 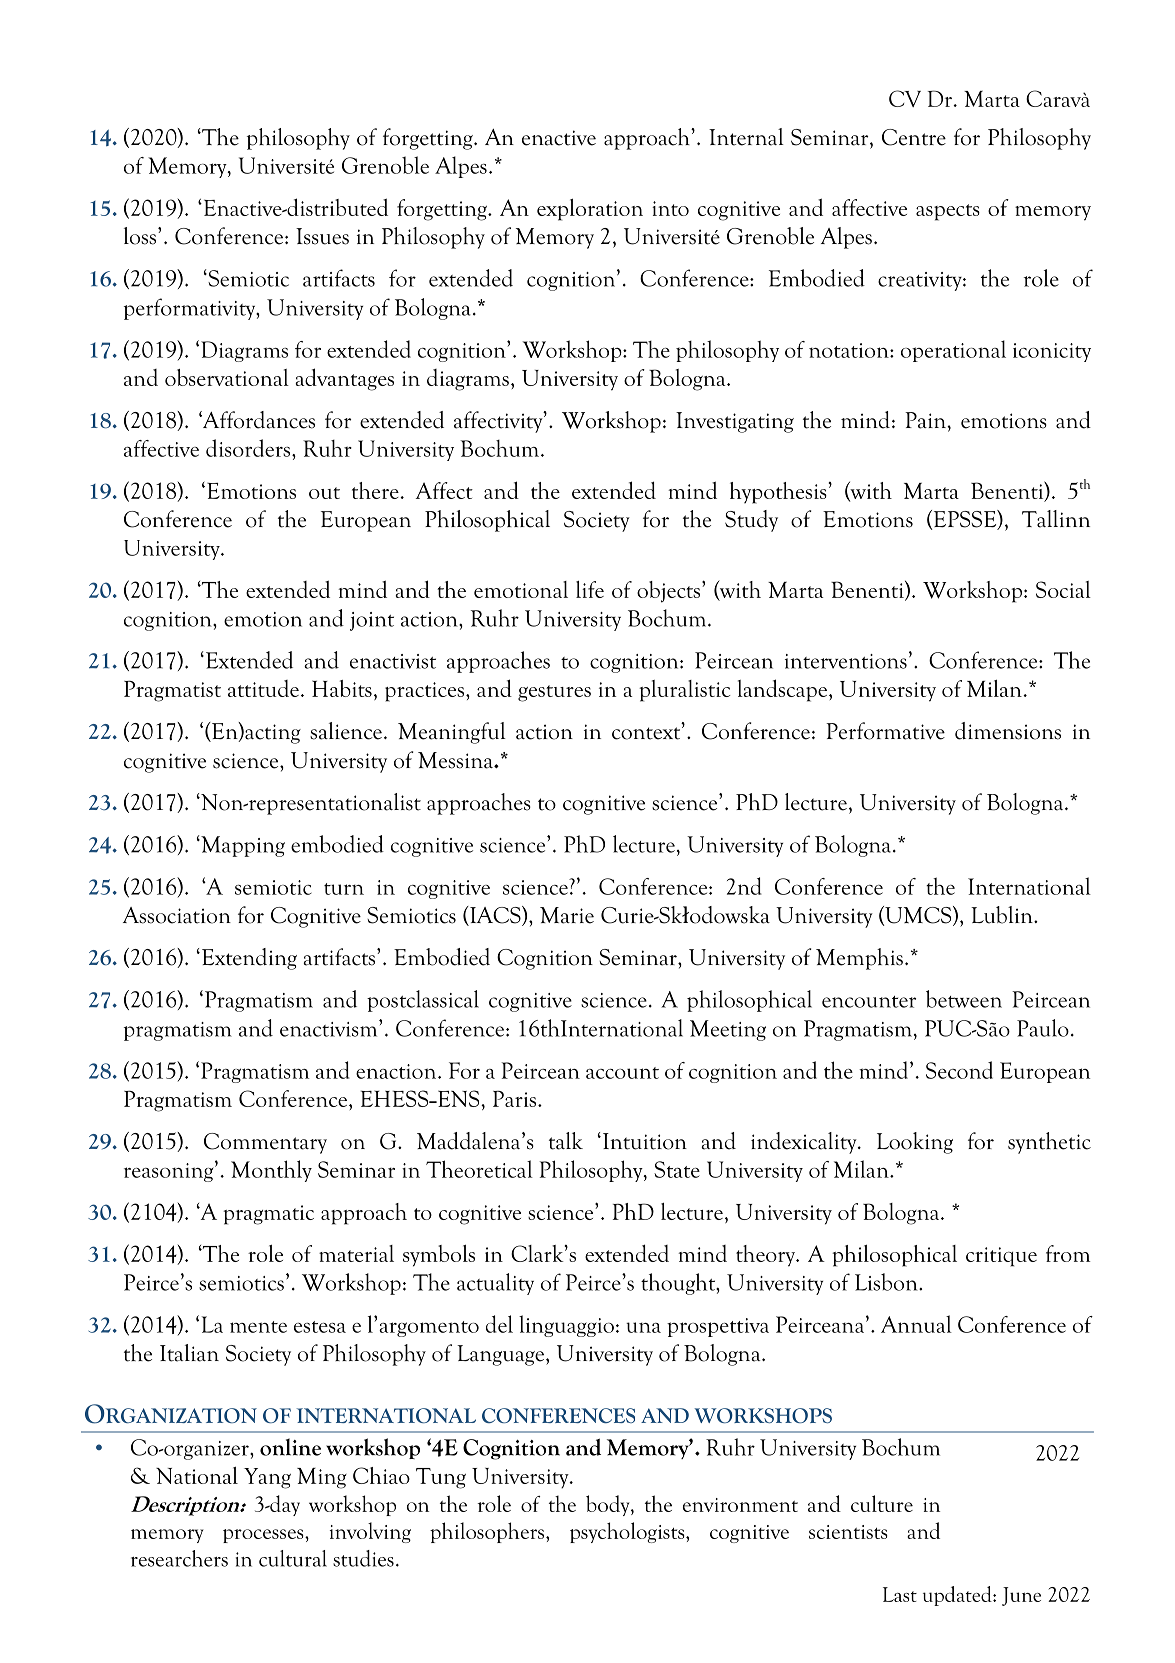 What do you see at coordinates (263, 688) in the image?
I see `attitude` at bounding box center [263, 688].
